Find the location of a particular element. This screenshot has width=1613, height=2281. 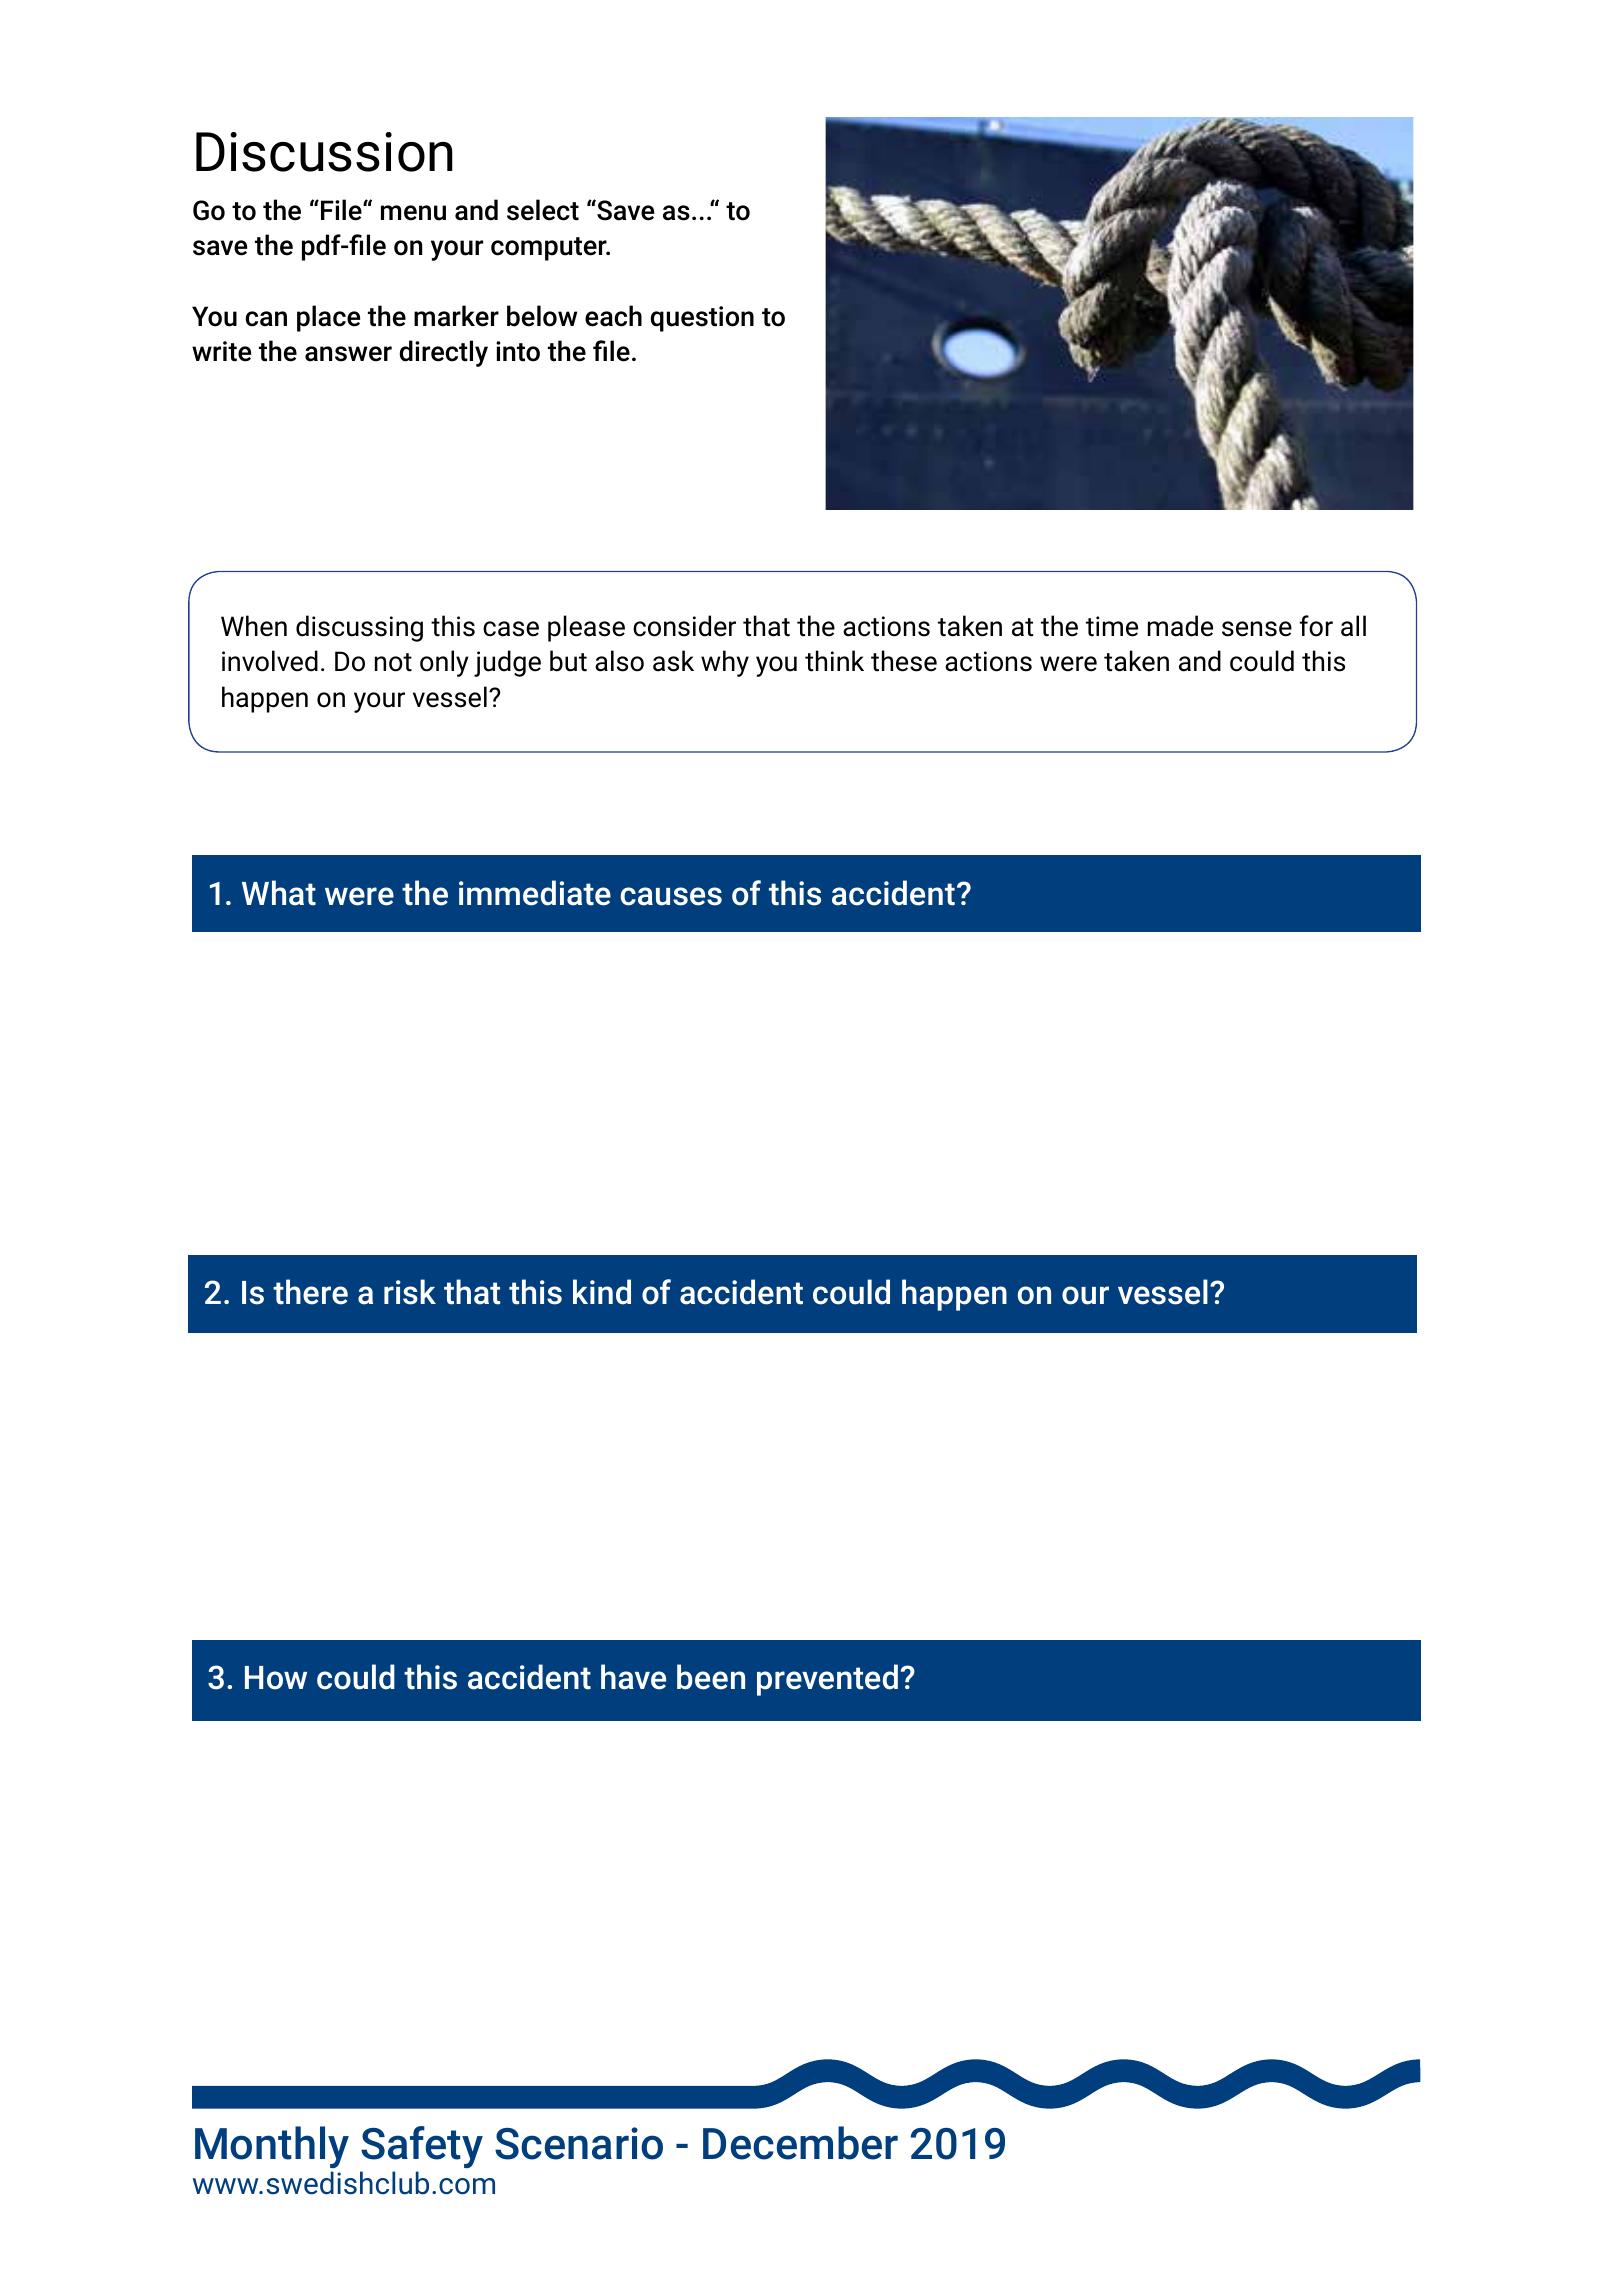

made is located at coordinates (1180, 626).
